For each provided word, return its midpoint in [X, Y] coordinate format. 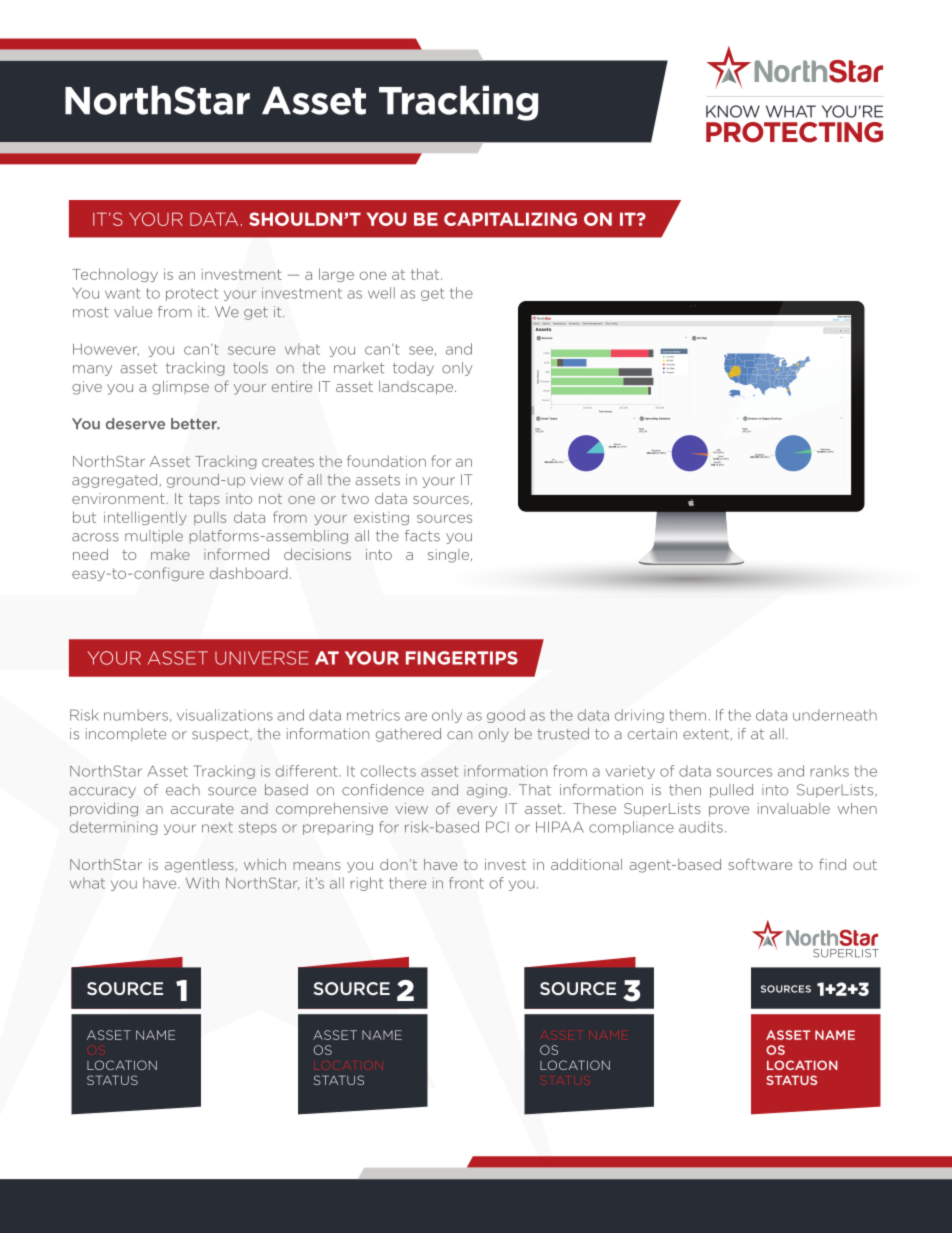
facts [422, 536]
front [466, 883]
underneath [835, 715]
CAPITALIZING [510, 219]
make [170, 554]
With [202, 883]
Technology [115, 275]
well [381, 293]
